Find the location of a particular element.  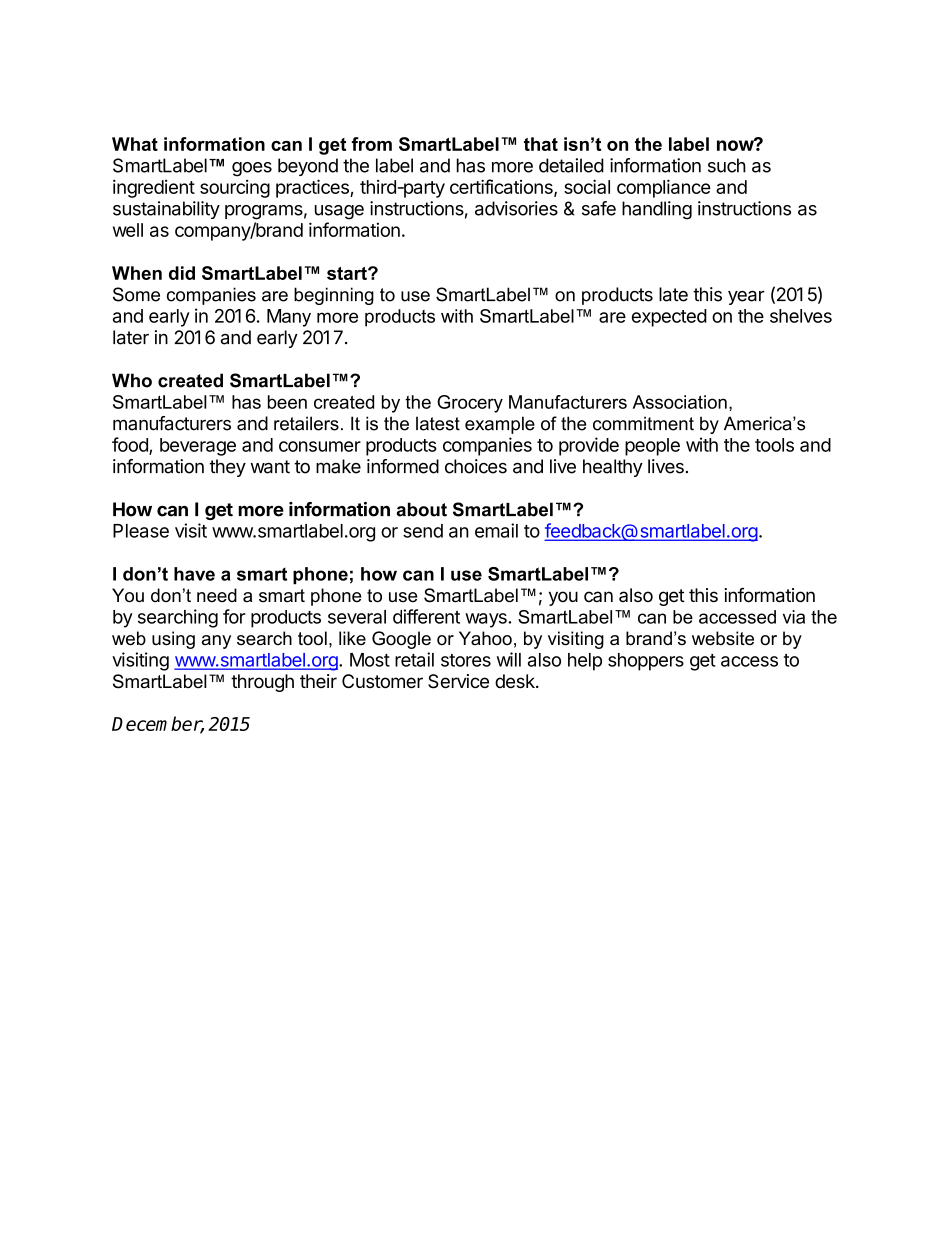

goes is located at coordinates (252, 169).
